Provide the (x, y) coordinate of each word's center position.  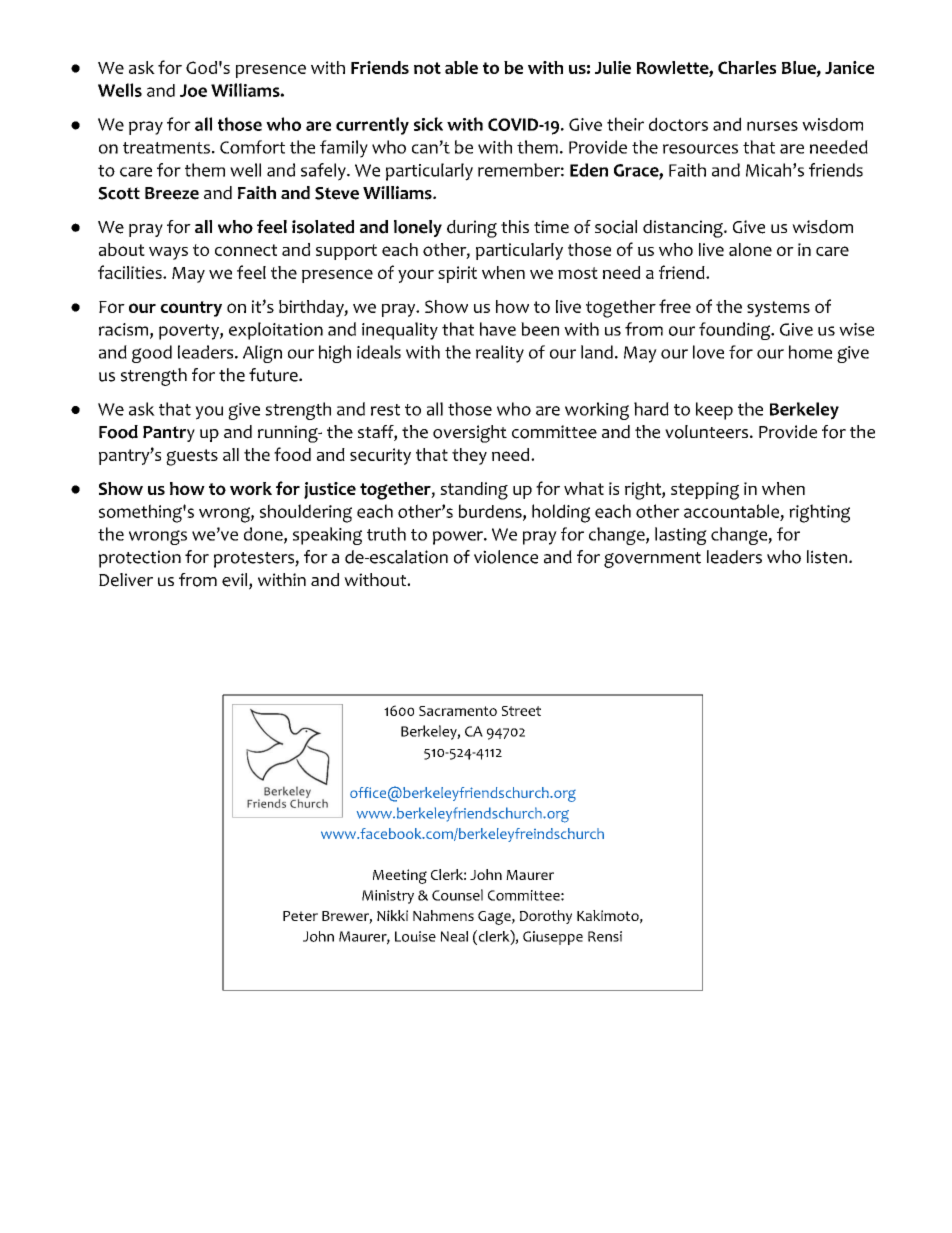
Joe (193, 90)
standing (474, 491)
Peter (300, 916)
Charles (747, 67)
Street (521, 711)
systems (778, 309)
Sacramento (458, 711)
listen (828, 557)
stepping (705, 491)
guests (192, 457)
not (427, 68)
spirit (457, 274)
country (191, 309)
